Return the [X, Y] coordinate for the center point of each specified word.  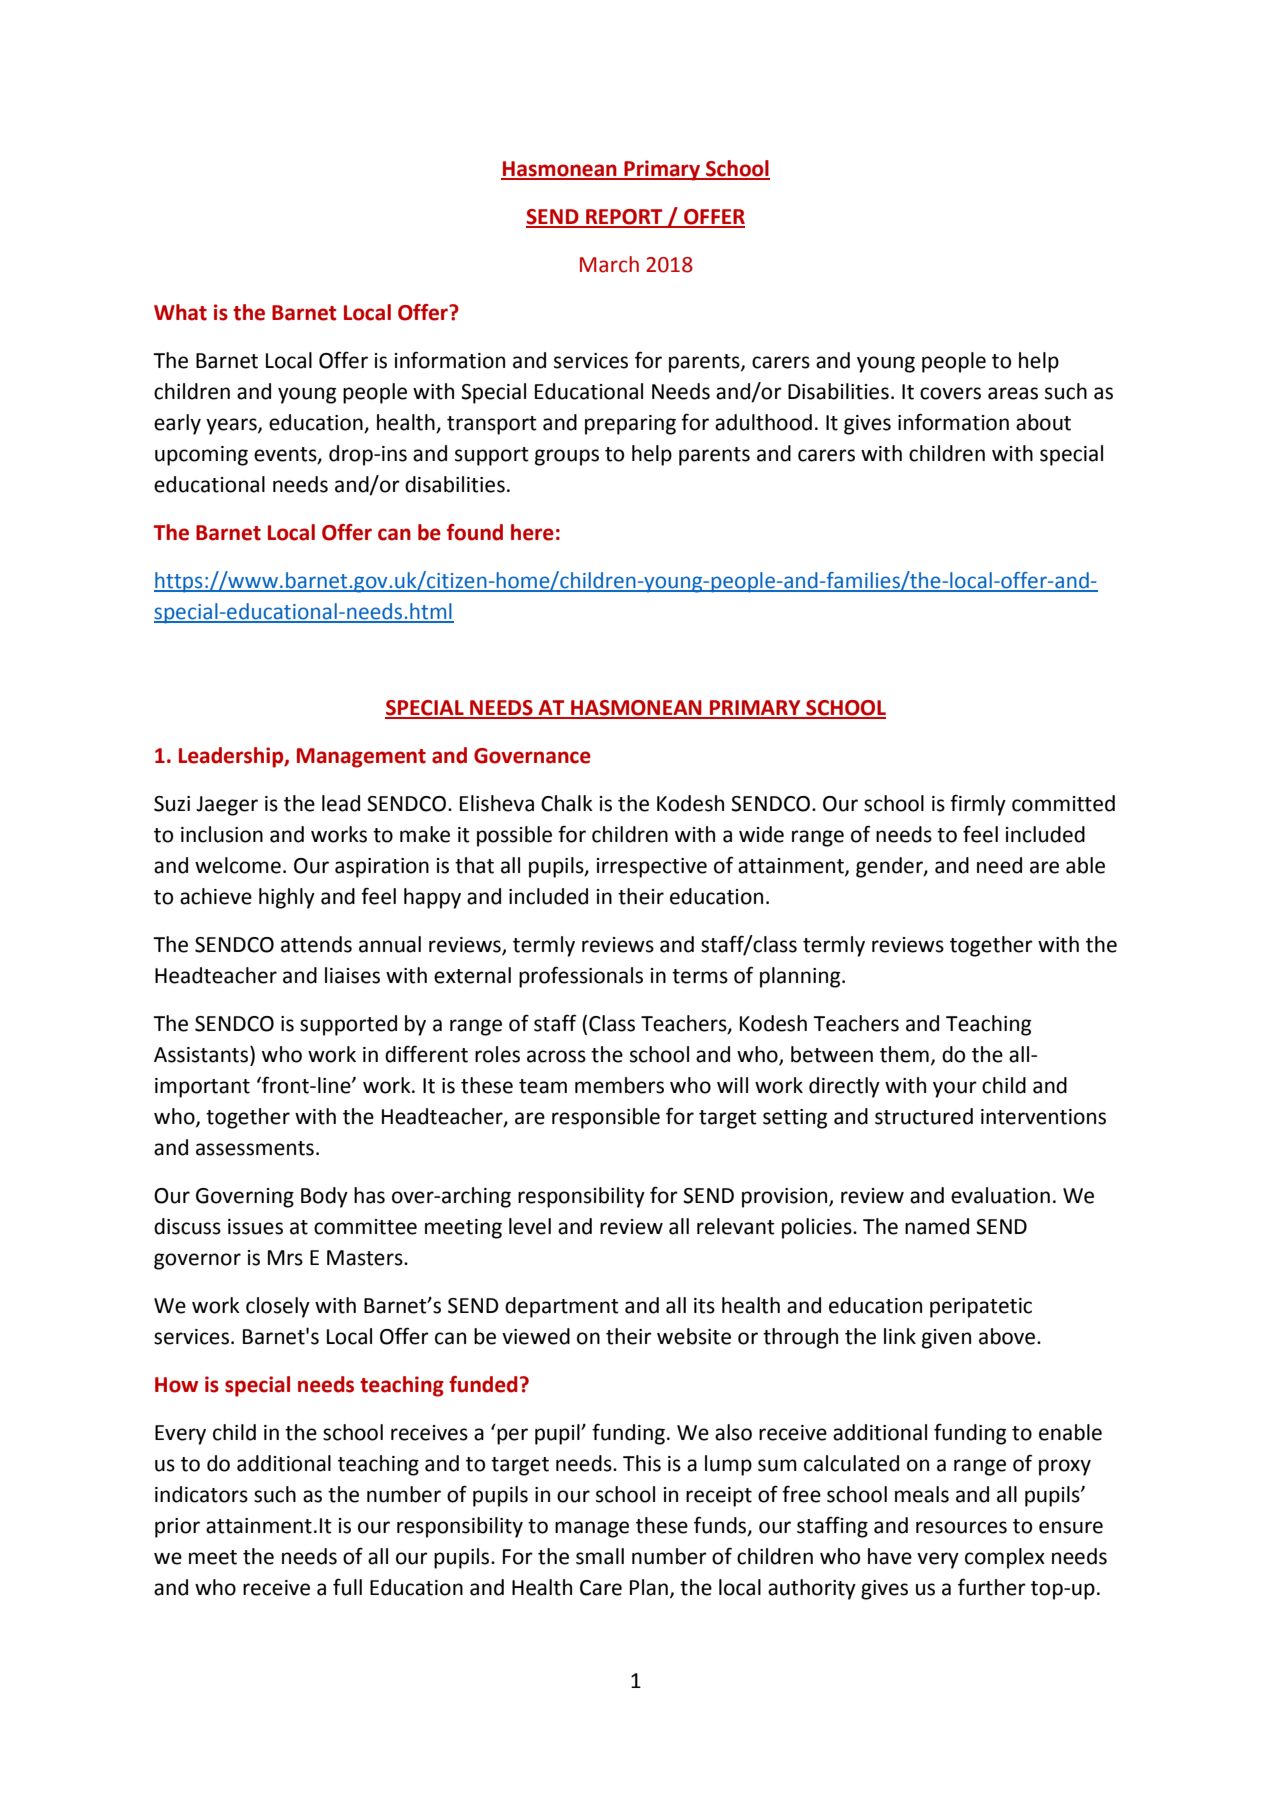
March [609, 264]
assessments [255, 1148]
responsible [606, 1118]
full [347, 1587]
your [955, 1089]
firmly [978, 805]
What [180, 312]
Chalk [567, 803]
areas [1013, 393]
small [600, 1556]
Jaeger [227, 806]
